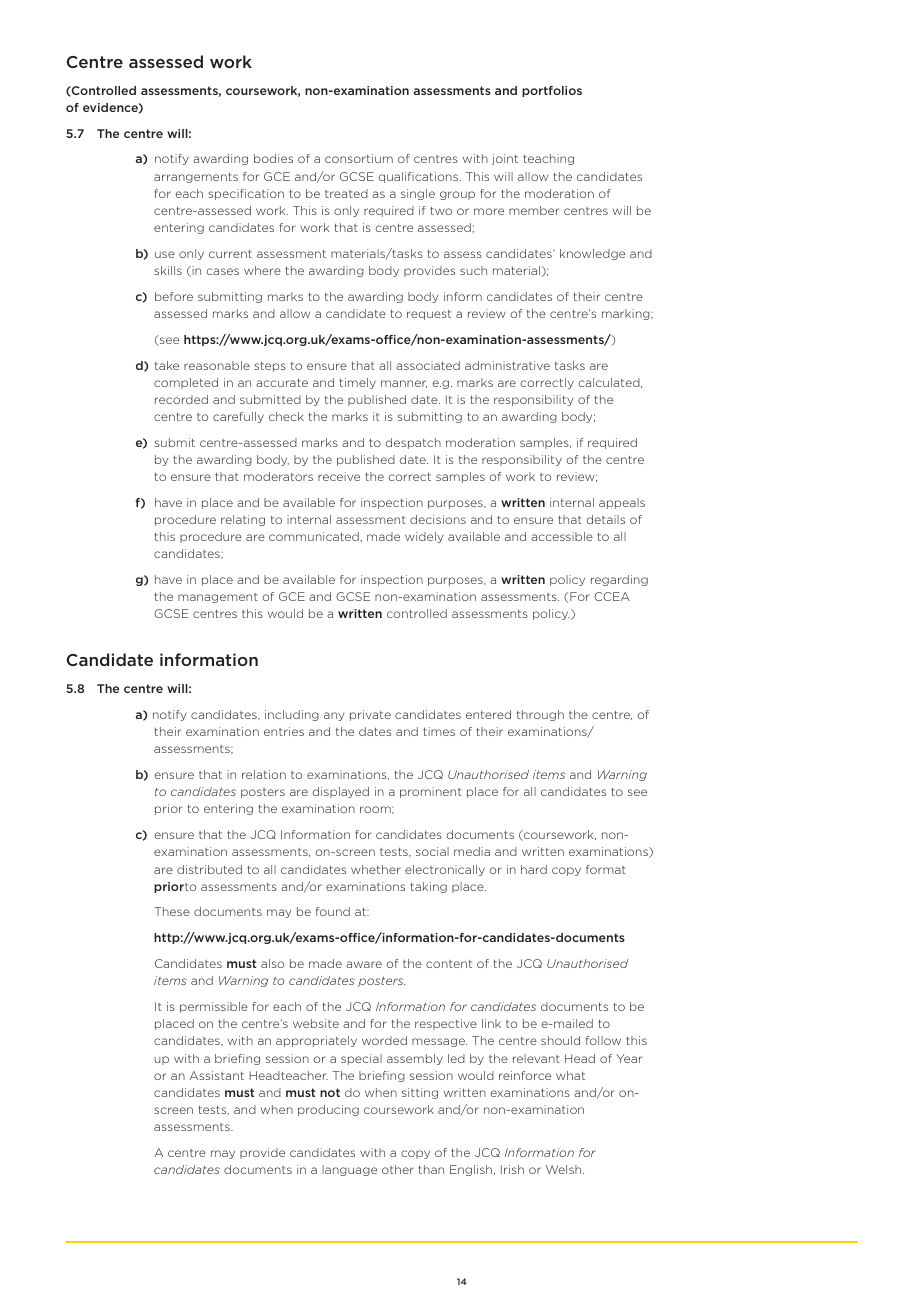 This image has height=1308, width=924. Describe the element at coordinates (619, 580) in the image. I see `regarding` at that location.
